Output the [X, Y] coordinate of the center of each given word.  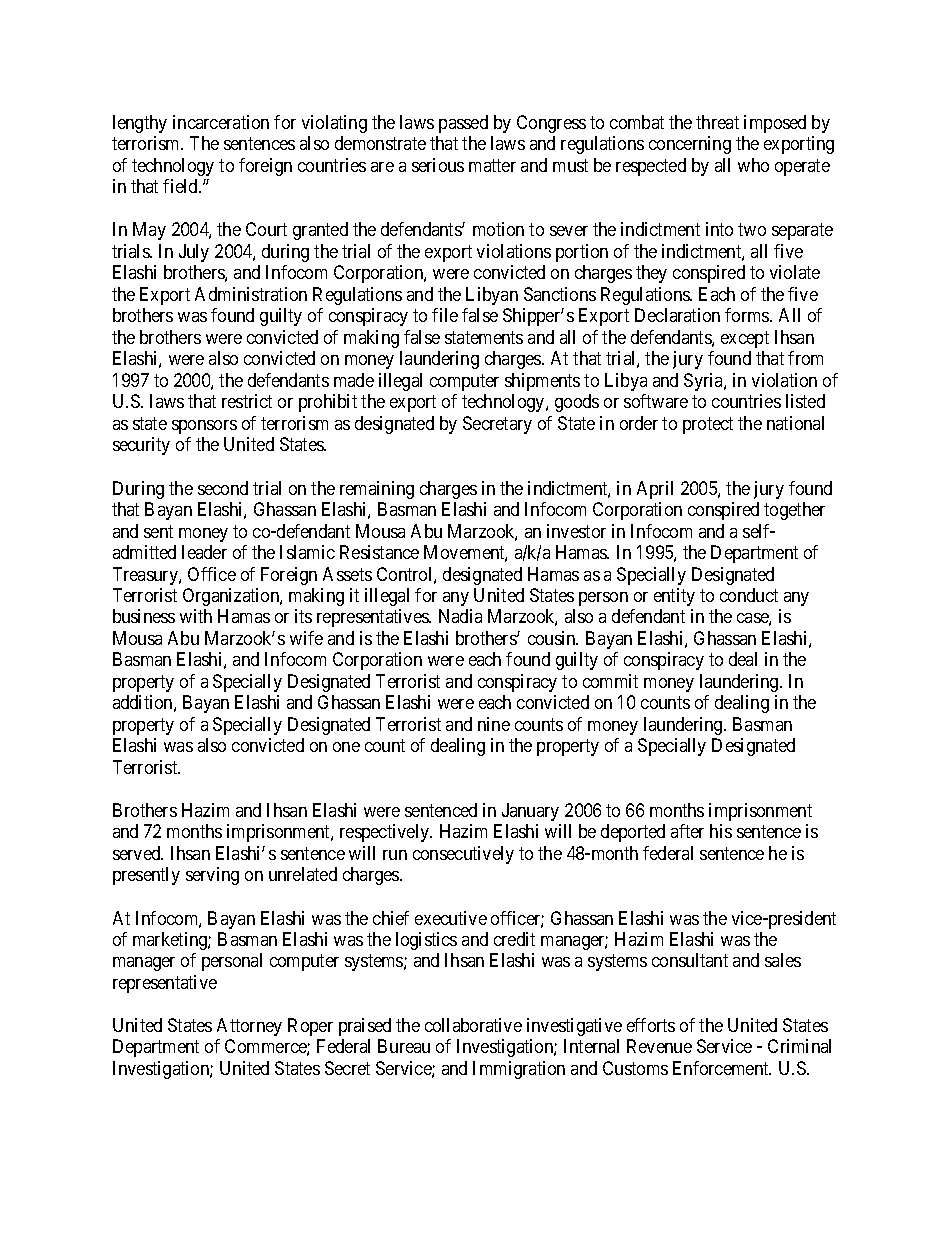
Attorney [249, 1027]
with [196, 616]
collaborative [473, 1025]
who [753, 165]
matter [492, 165]
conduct [749, 595]
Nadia [460, 616]
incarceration [221, 122]
